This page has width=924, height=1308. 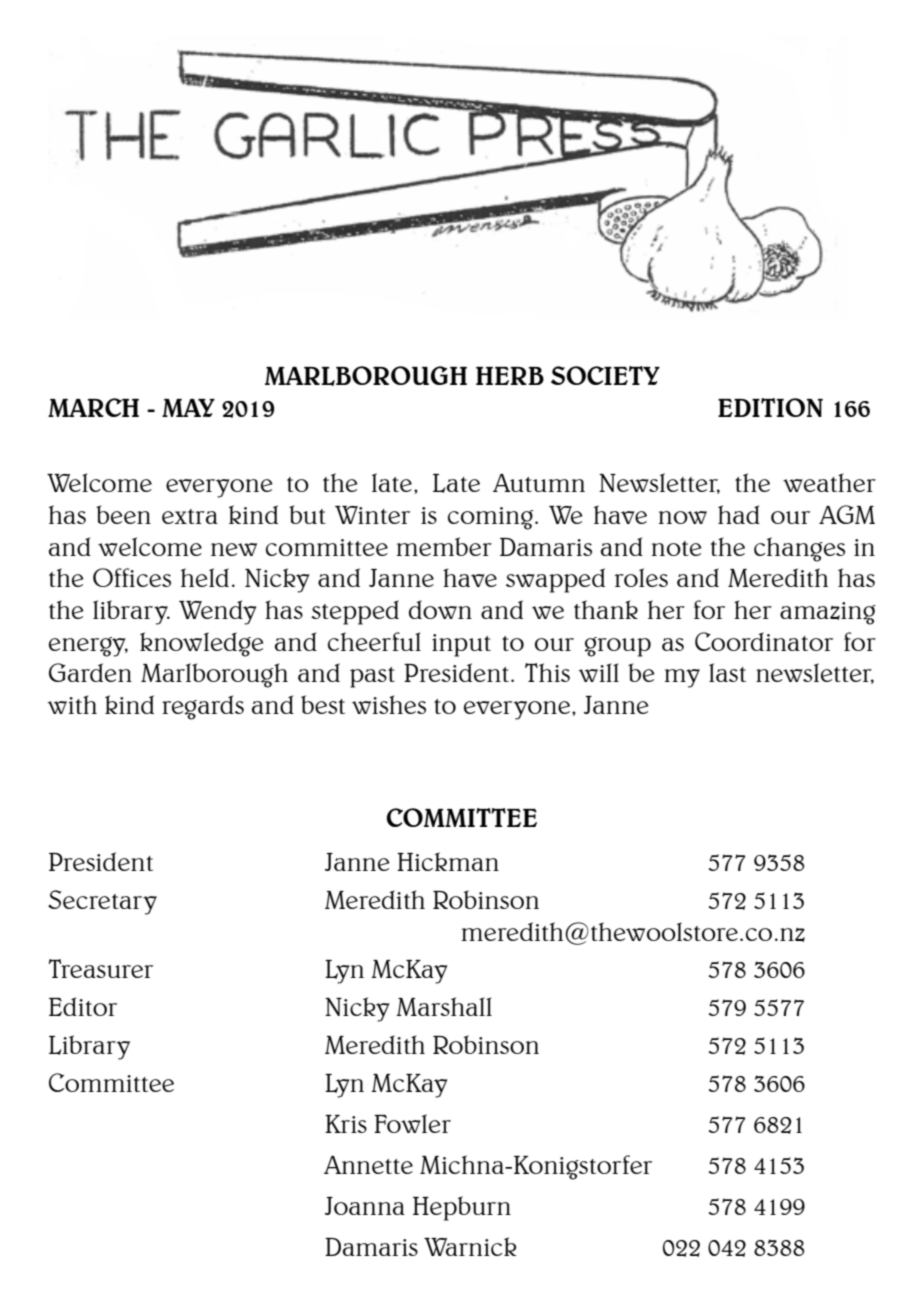 I want to click on Marshall, so click(x=444, y=1006).
